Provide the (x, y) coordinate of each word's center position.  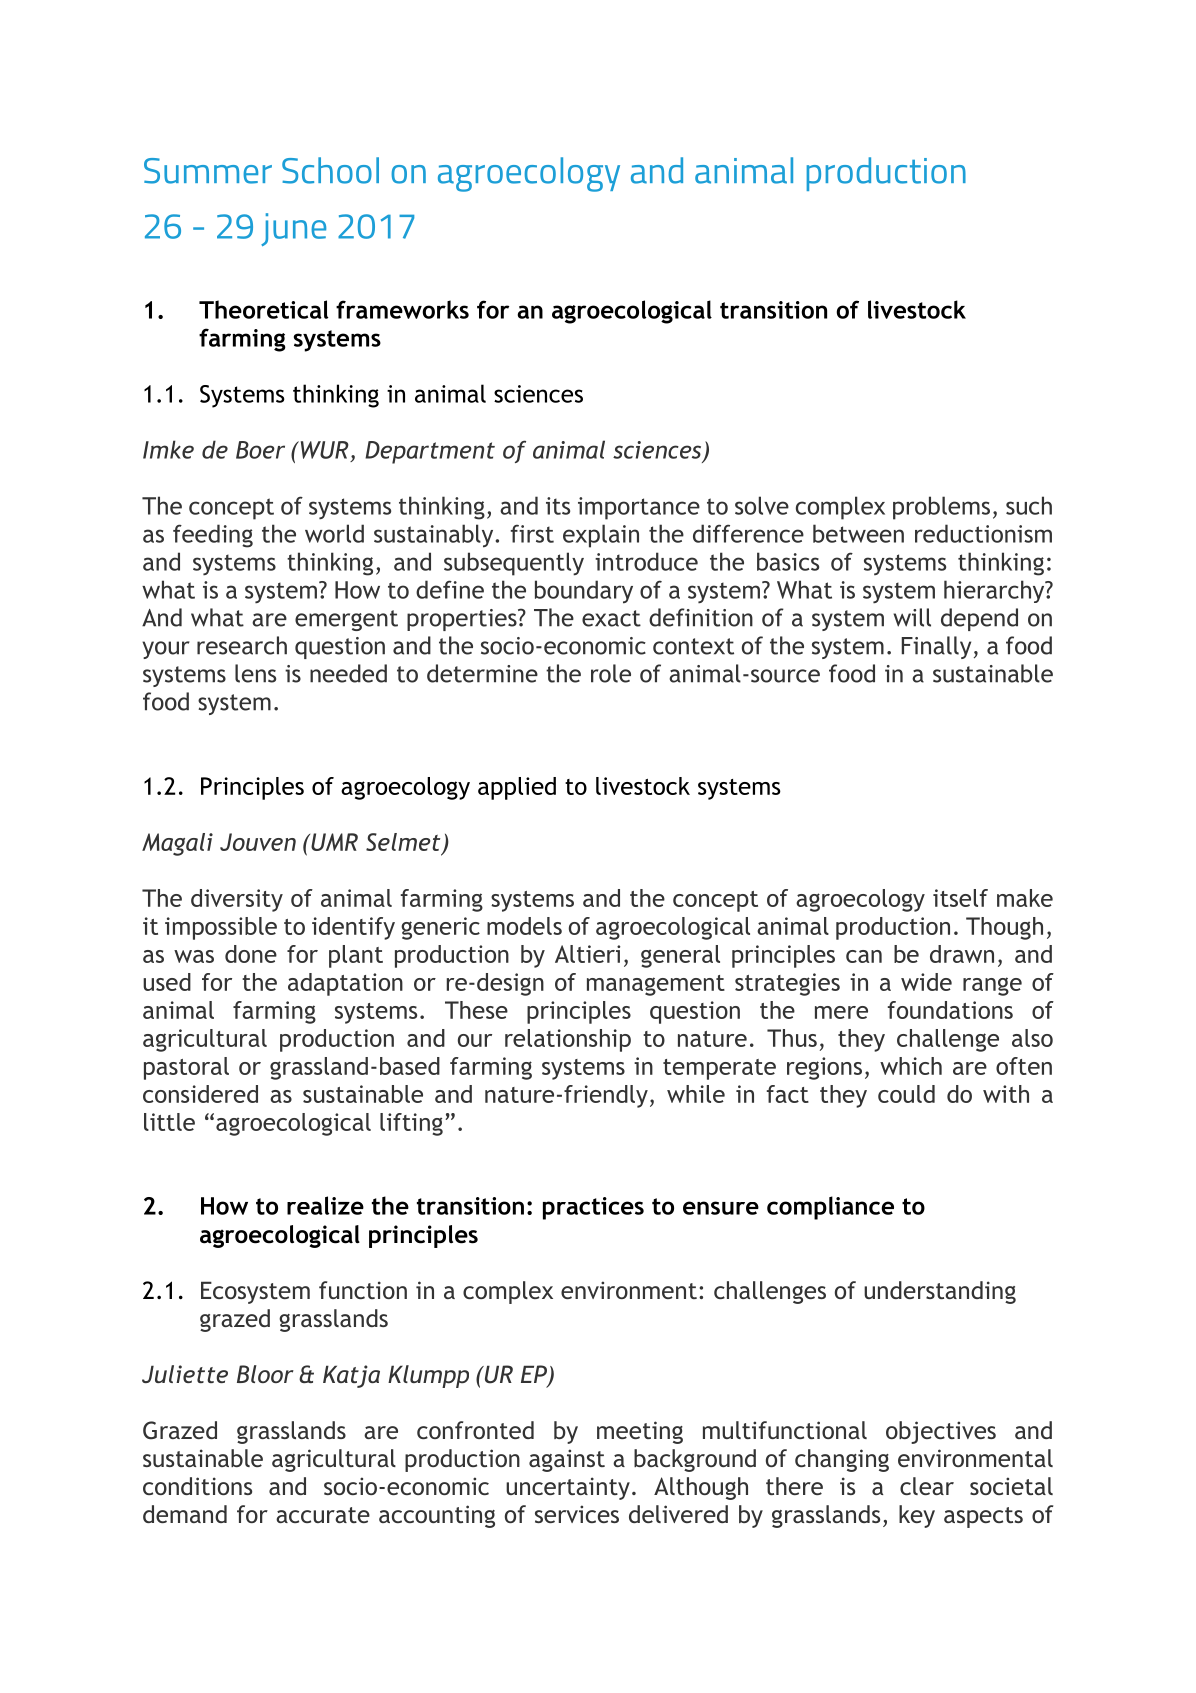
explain (601, 536)
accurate (323, 1515)
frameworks (402, 309)
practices (593, 1208)
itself (960, 898)
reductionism (983, 533)
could (906, 1094)
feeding (213, 536)
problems (941, 508)
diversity (237, 900)
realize (325, 1205)
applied (517, 788)
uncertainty (568, 1488)
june (293, 229)
